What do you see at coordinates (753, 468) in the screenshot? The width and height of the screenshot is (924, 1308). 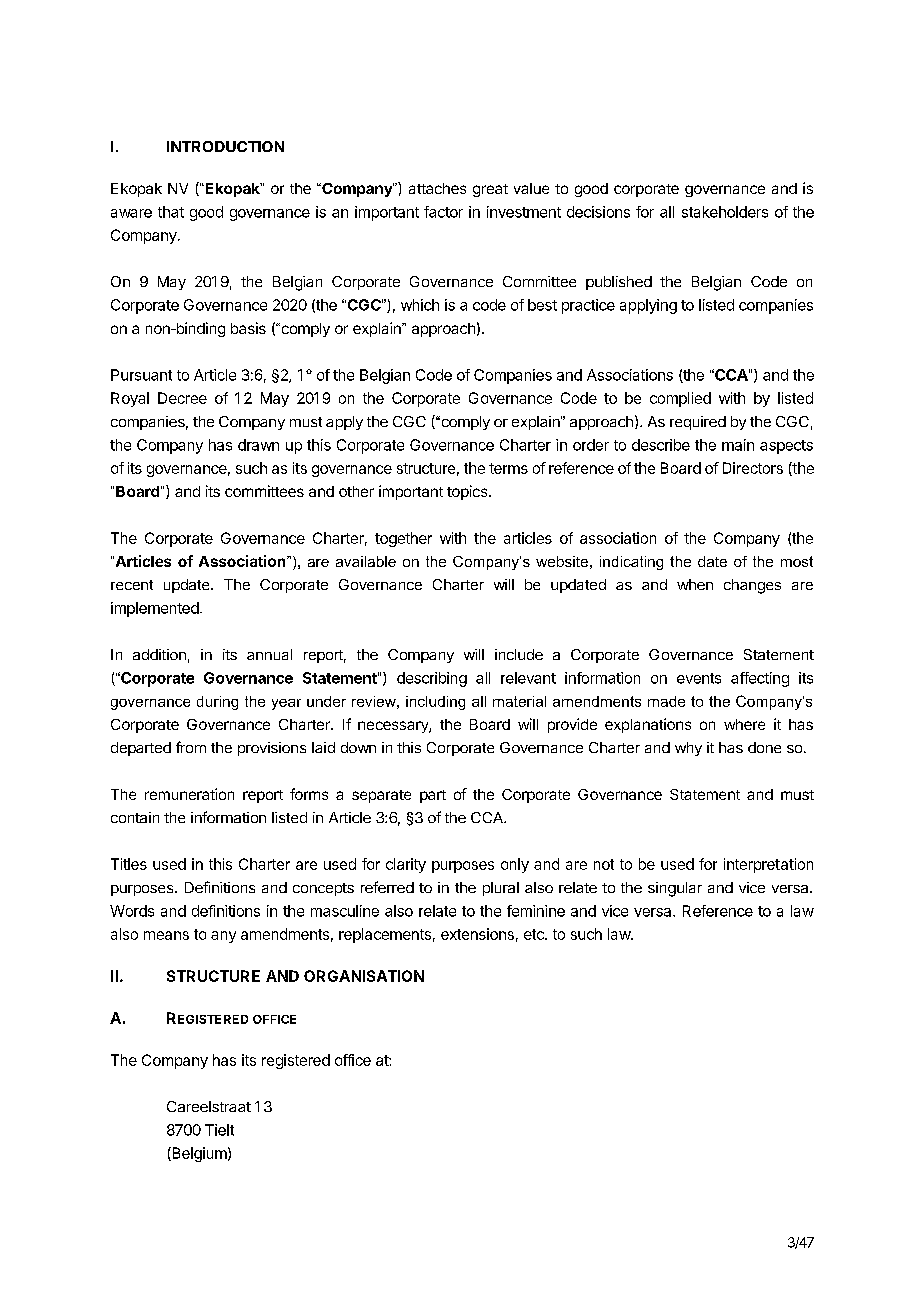 I see `Directors` at bounding box center [753, 468].
